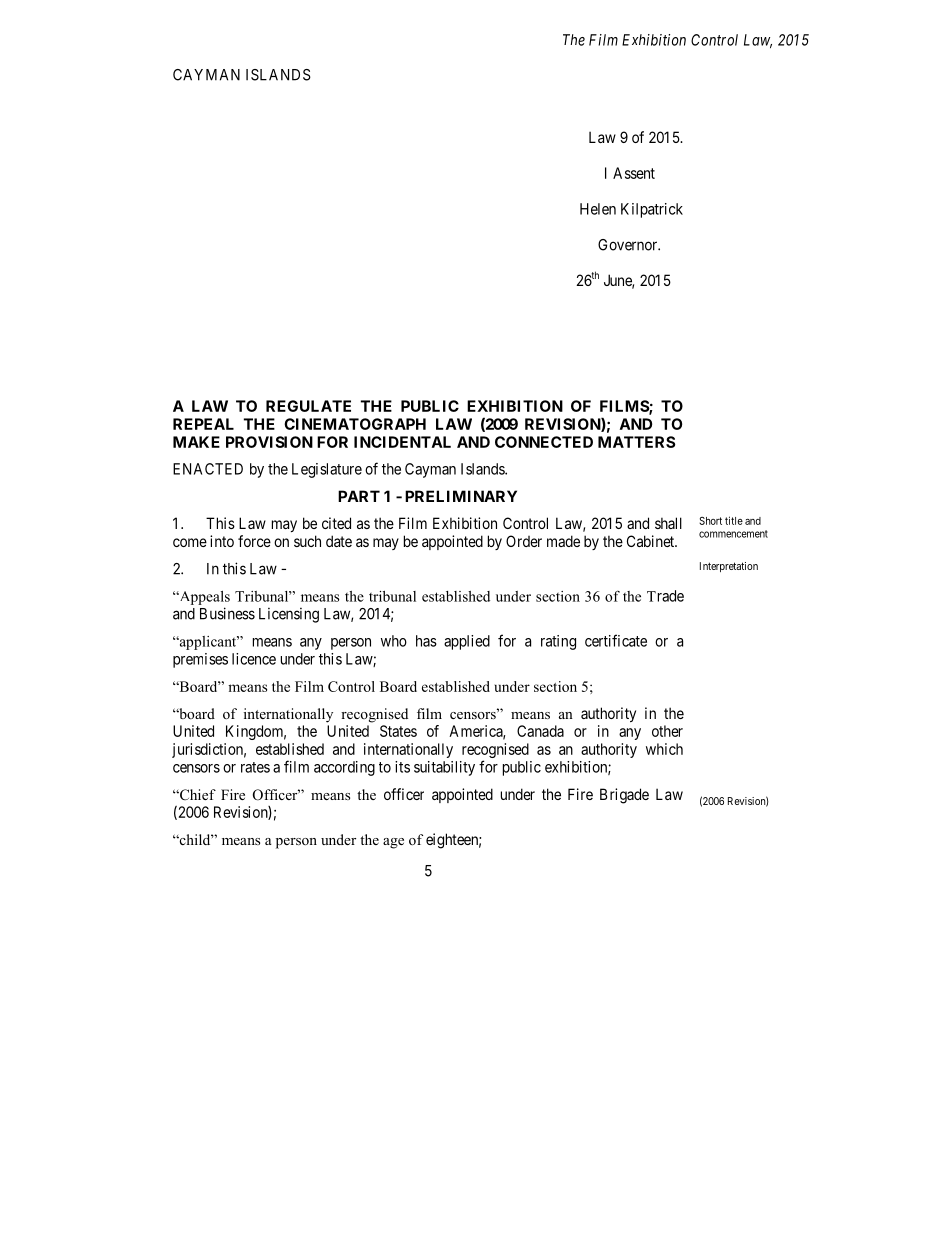 This page has height=1233, width=952. What do you see at coordinates (255, 767) in the page?
I see `rates` at bounding box center [255, 767].
